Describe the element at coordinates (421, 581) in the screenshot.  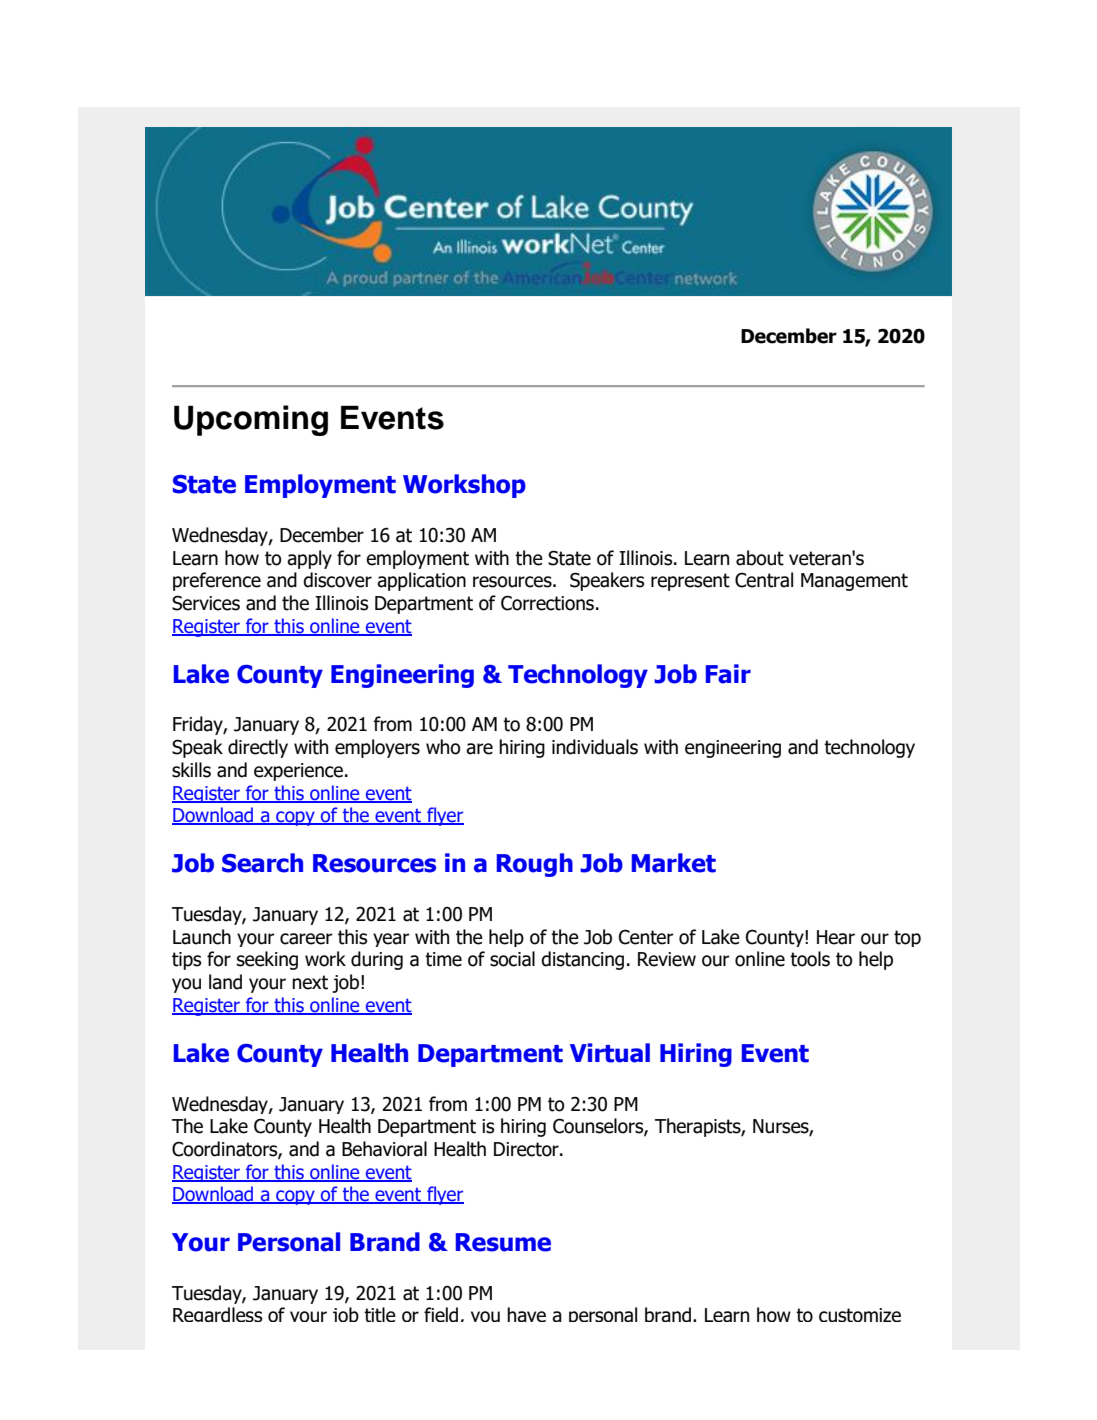
I see `application` at that location.
